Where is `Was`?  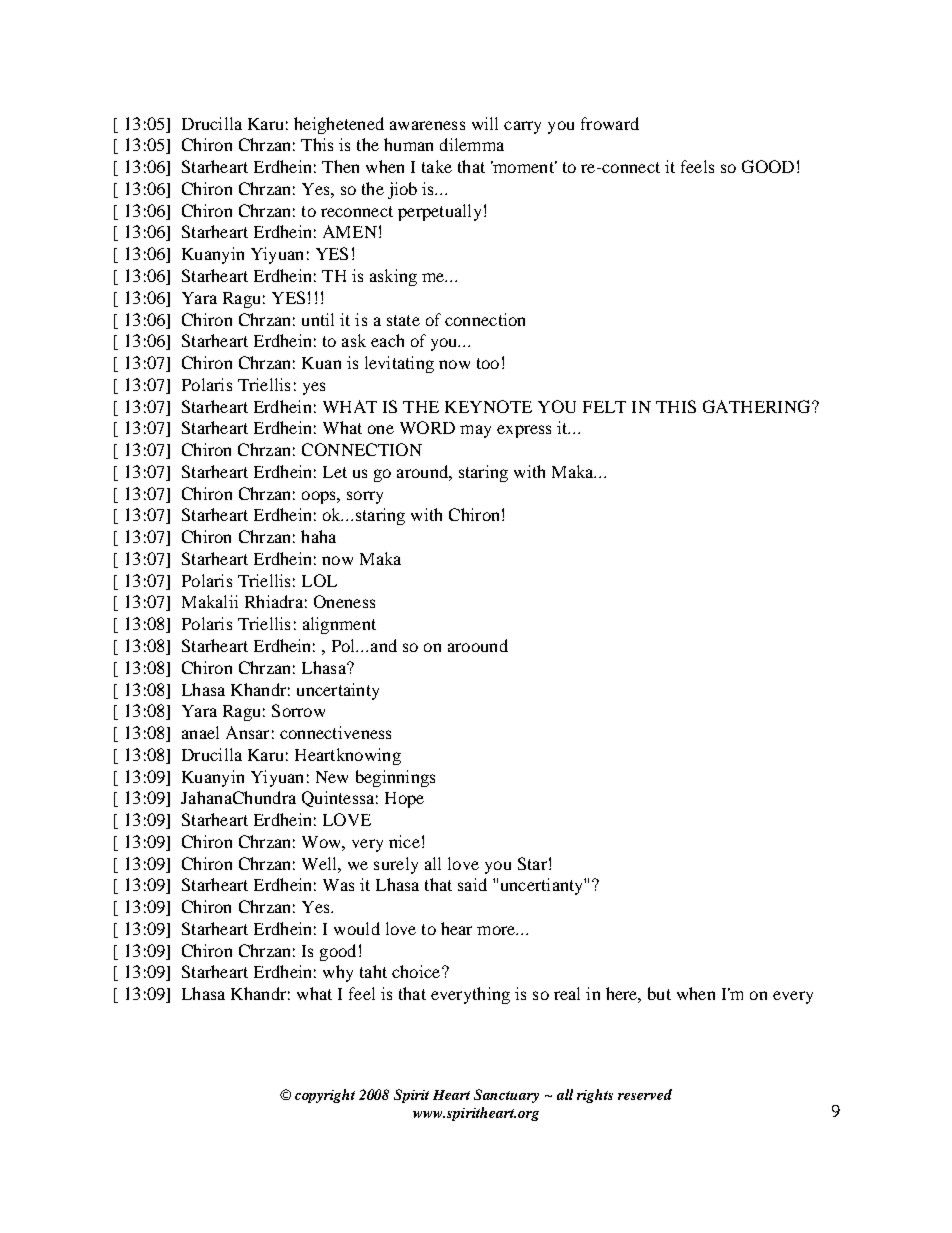
Was is located at coordinates (338, 885).
